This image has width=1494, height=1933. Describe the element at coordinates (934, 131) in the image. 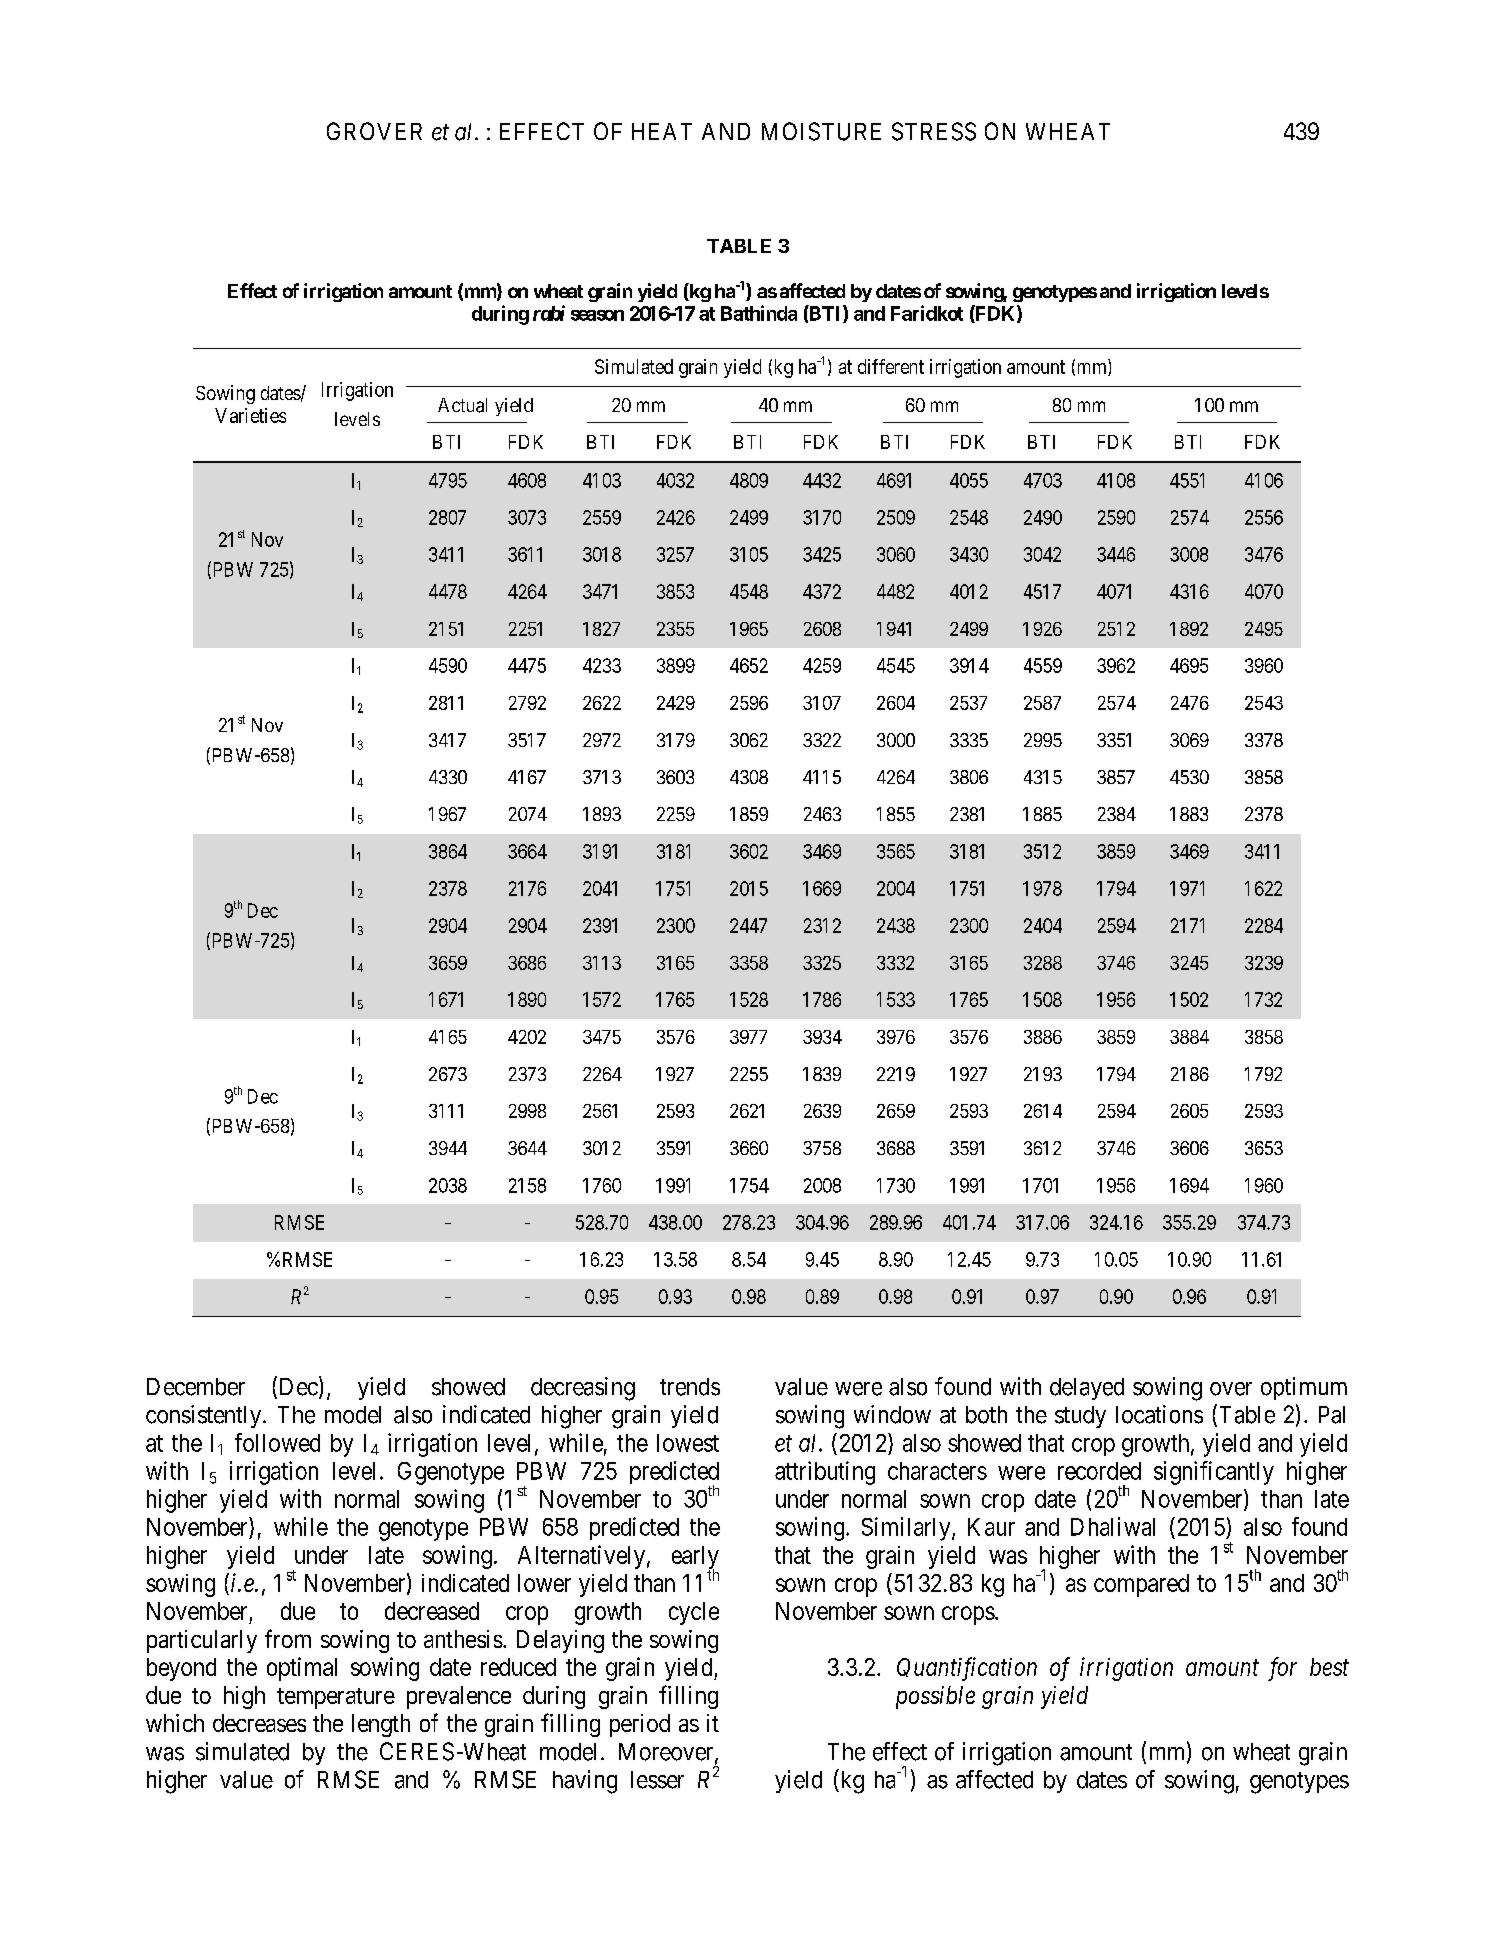

I see `STRESS` at that location.
